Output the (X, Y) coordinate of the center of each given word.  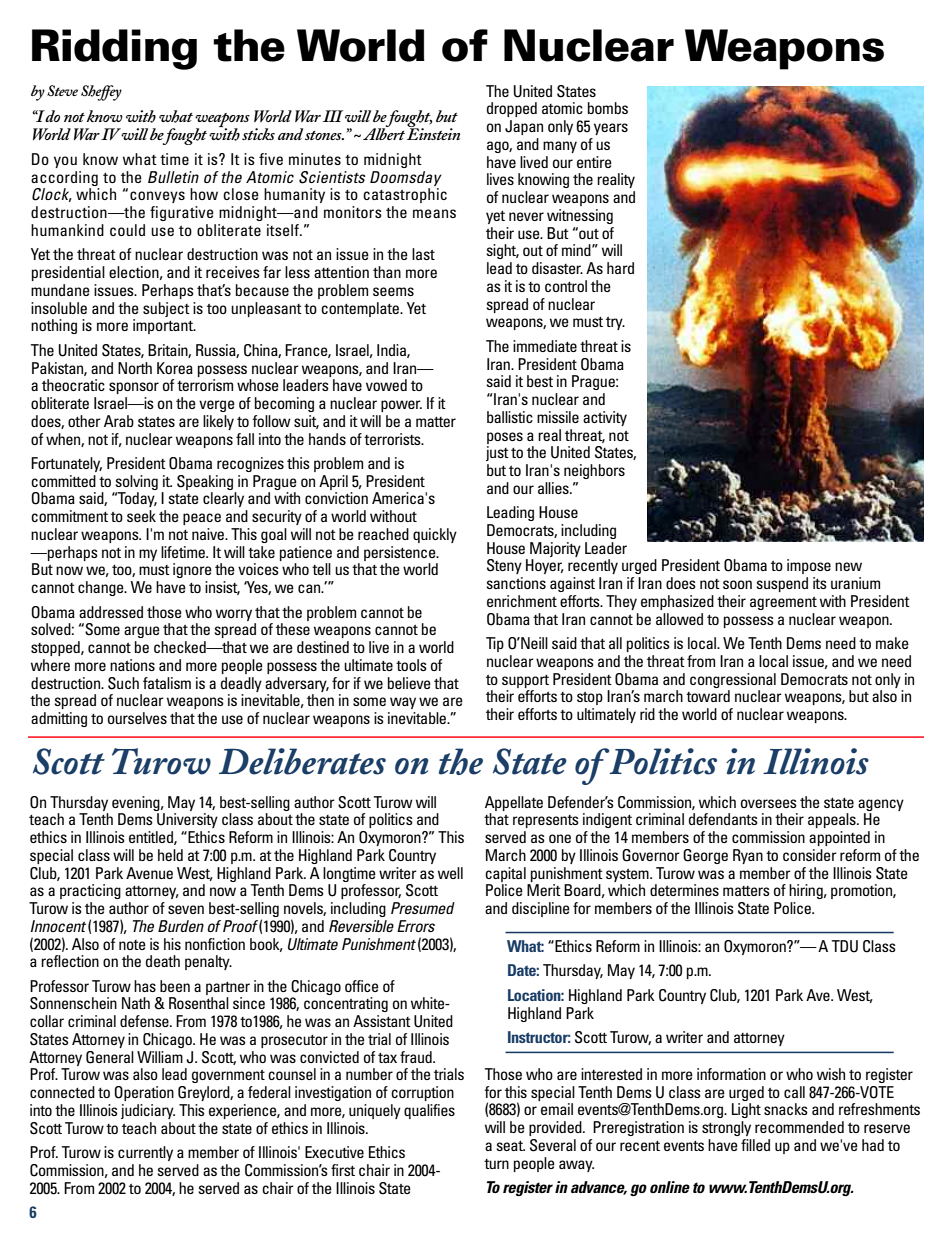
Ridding (114, 49)
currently (145, 1153)
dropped (512, 109)
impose (809, 566)
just (497, 453)
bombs (608, 108)
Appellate (514, 803)
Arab (119, 421)
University (187, 820)
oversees (769, 803)
